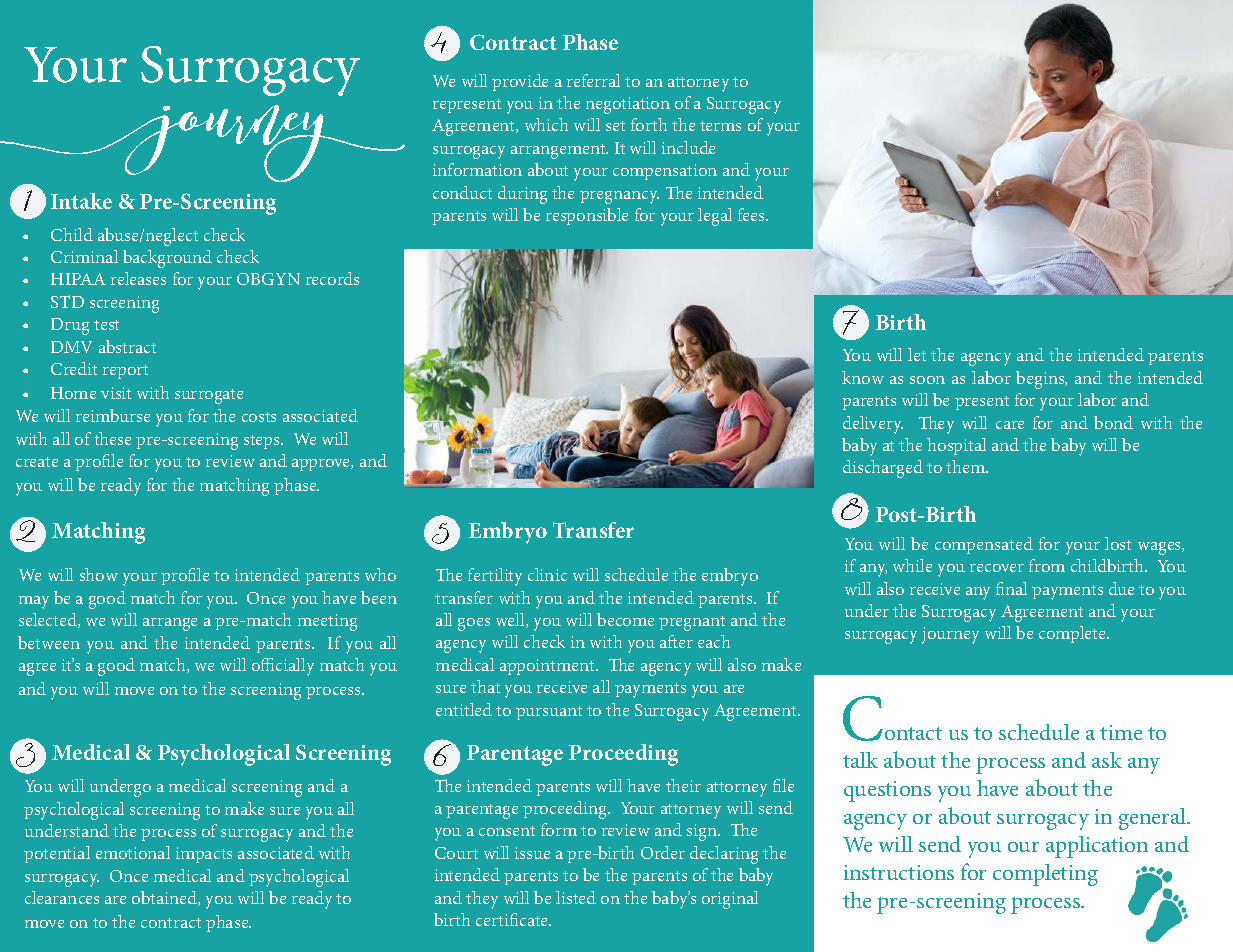 The image size is (1233, 952). What do you see at coordinates (576, 897) in the image?
I see `listed` at bounding box center [576, 897].
